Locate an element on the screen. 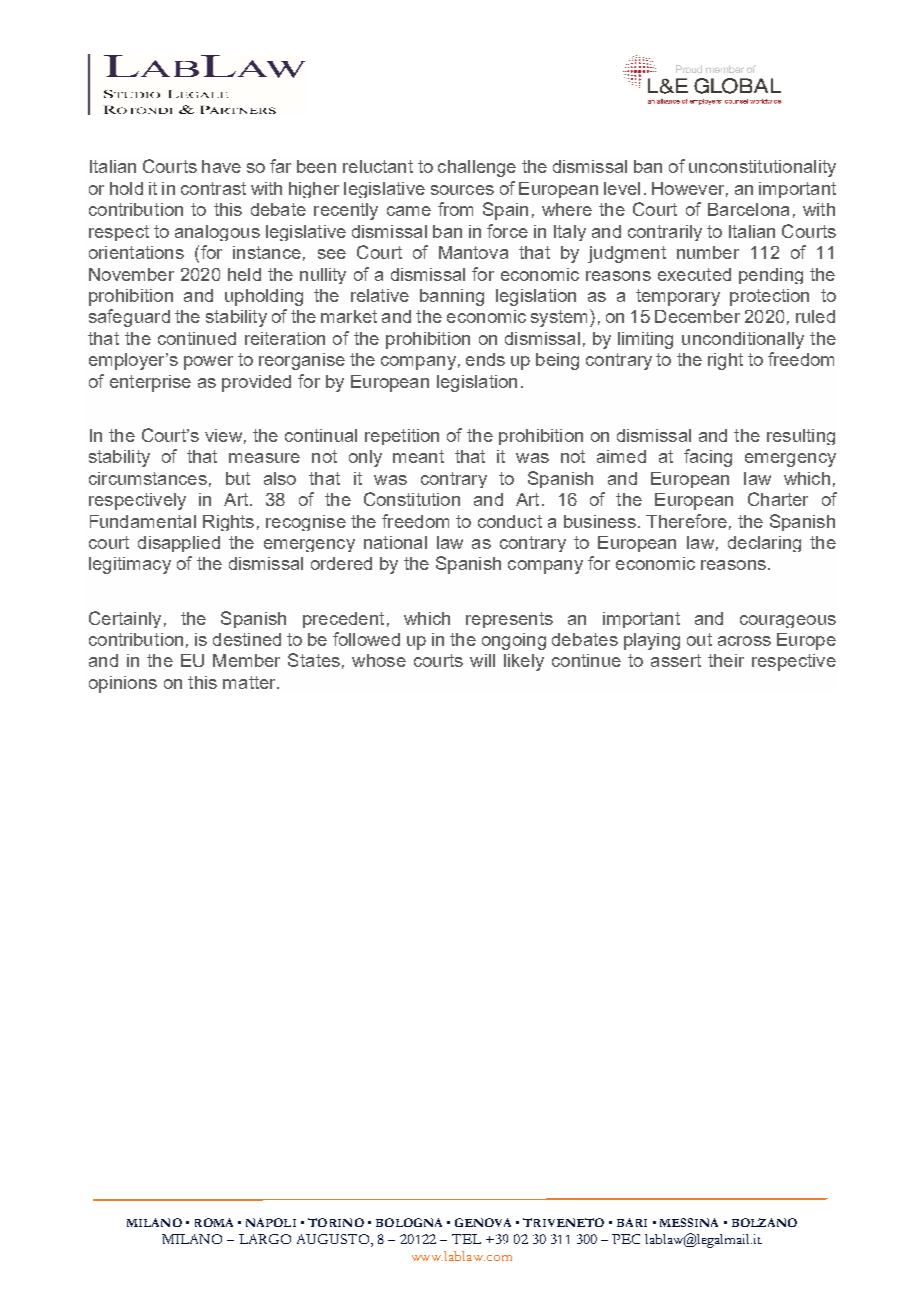  contrast is located at coordinates (213, 188).
